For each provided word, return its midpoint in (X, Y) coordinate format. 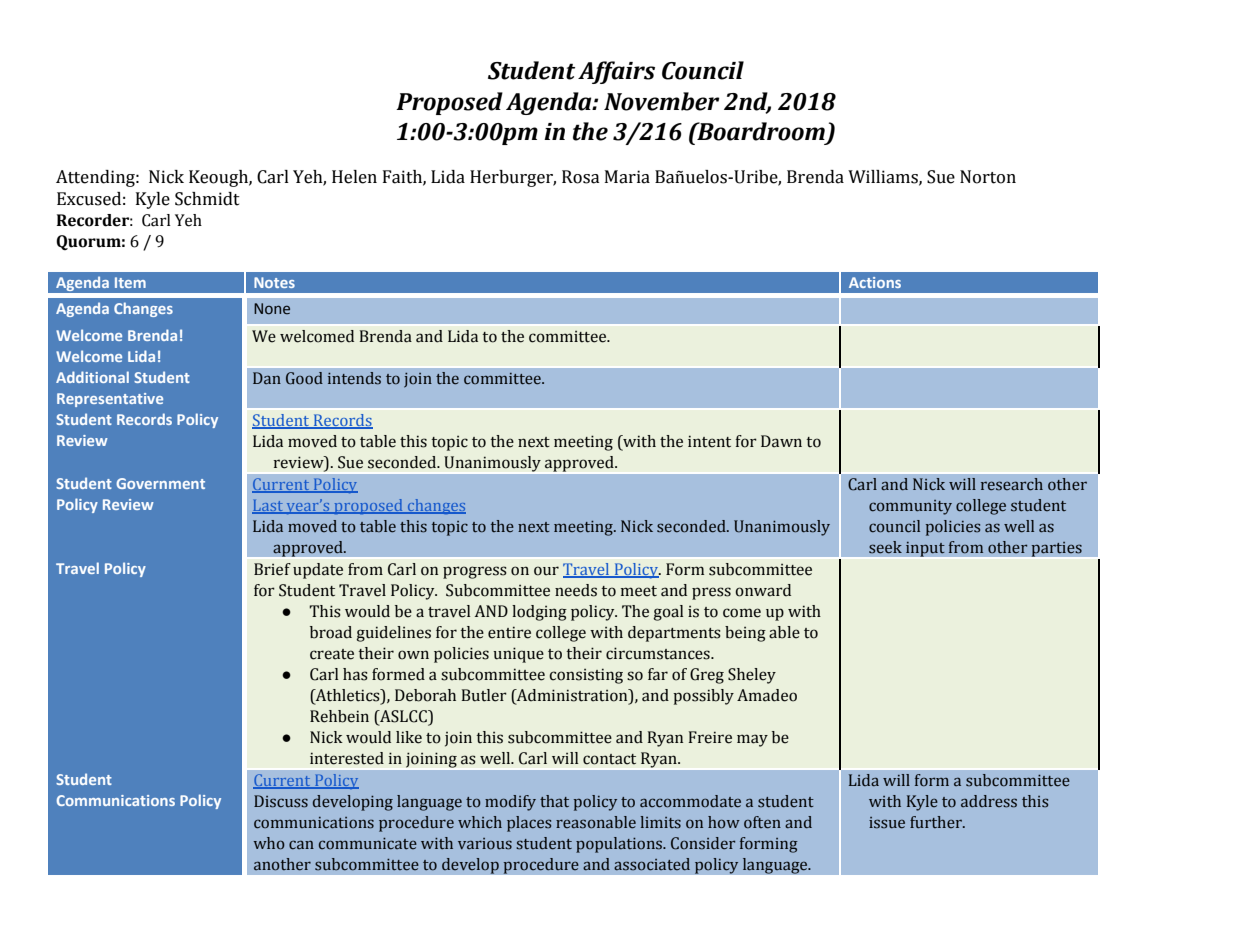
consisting (586, 676)
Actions (875, 282)
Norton (988, 177)
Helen (354, 177)
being (745, 634)
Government (160, 483)
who (269, 843)
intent (709, 441)
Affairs (616, 72)
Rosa (581, 177)
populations (620, 845)
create (332, 654)
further (937, 822)
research (1012, 484)
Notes (274, 282)
